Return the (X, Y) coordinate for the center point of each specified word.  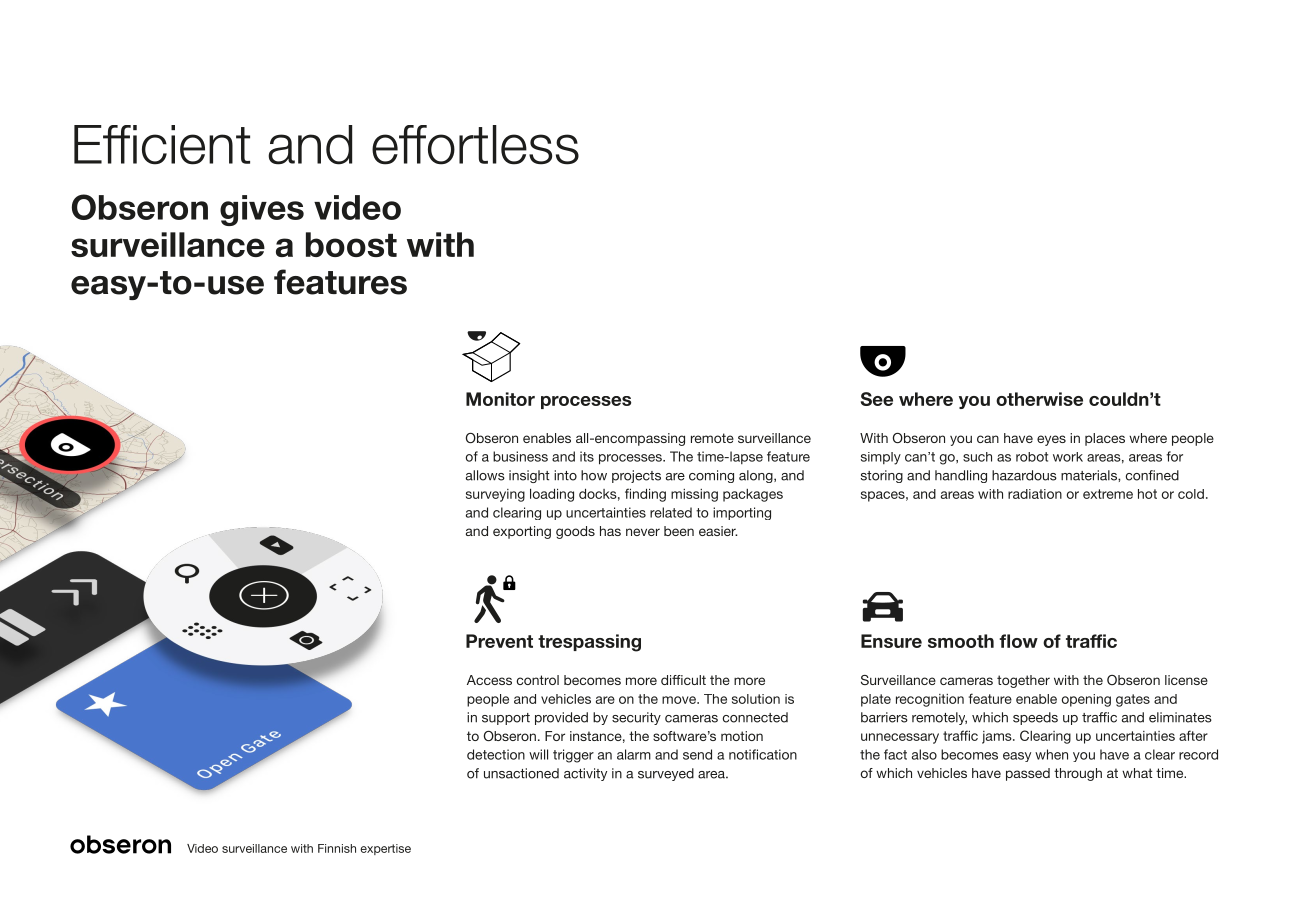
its (587, 456)
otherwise (1039, 399)
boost (351, 244)
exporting (522, 532)
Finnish (337, 848)
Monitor (500, 399)
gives (262, 210)
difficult (683, 680)
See (877, 399)
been (679, 531)
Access (489, 680)
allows (485, 475)
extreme (1108, 494)
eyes (1051, 440)
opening (1086, 700)
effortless (475, 145)
